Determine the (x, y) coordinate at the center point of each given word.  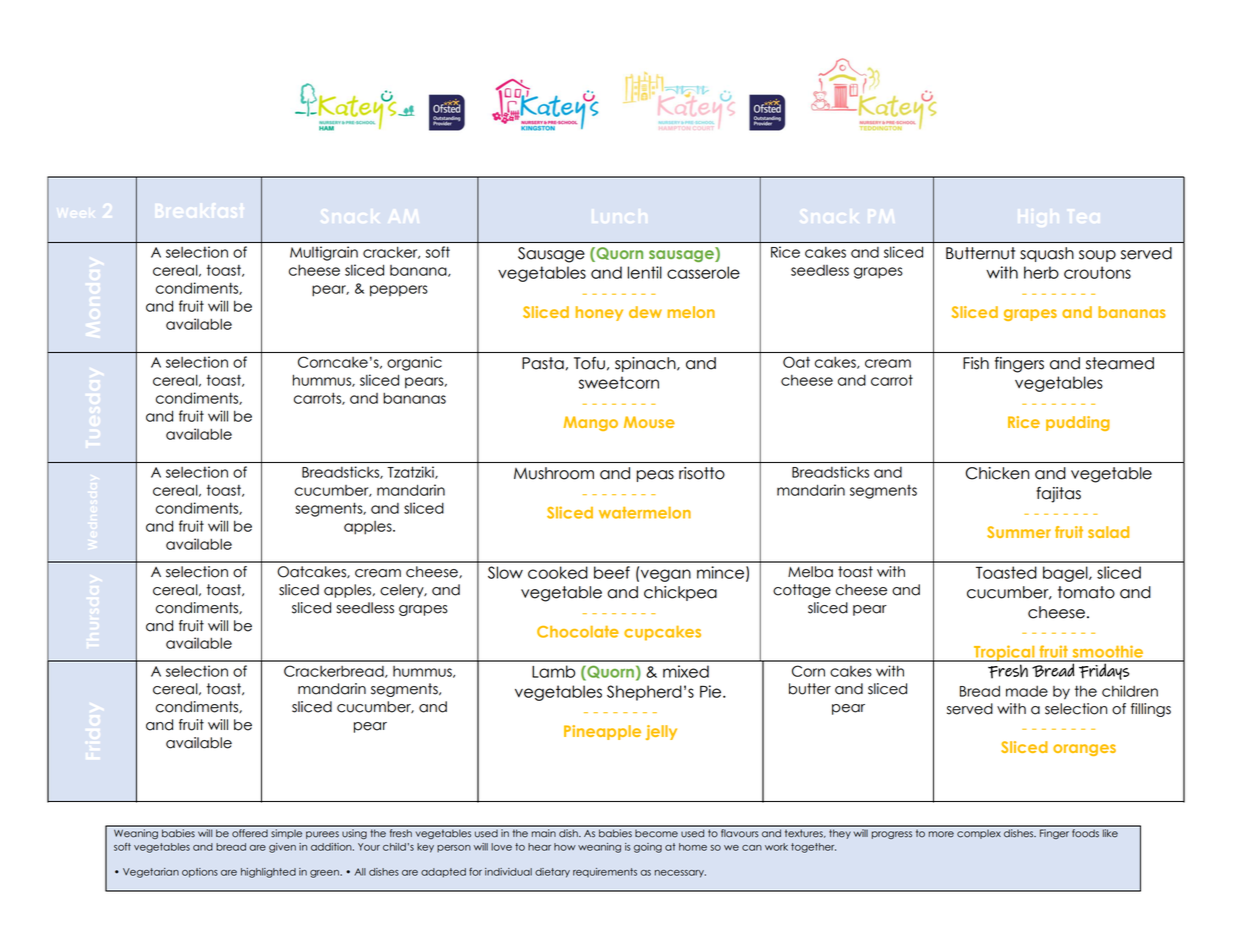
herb (1041, 272)
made (1027, 691)
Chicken (997, 473)
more (941, 834)
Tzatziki (411, 472)
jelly (661, 732)
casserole (703, 272)
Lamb (553, 671)
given (282, 848)
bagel (1066, 574)
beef (612, 572)
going (648, 848)
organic (414, 363)
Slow (505, 572)
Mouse (649, 422)
